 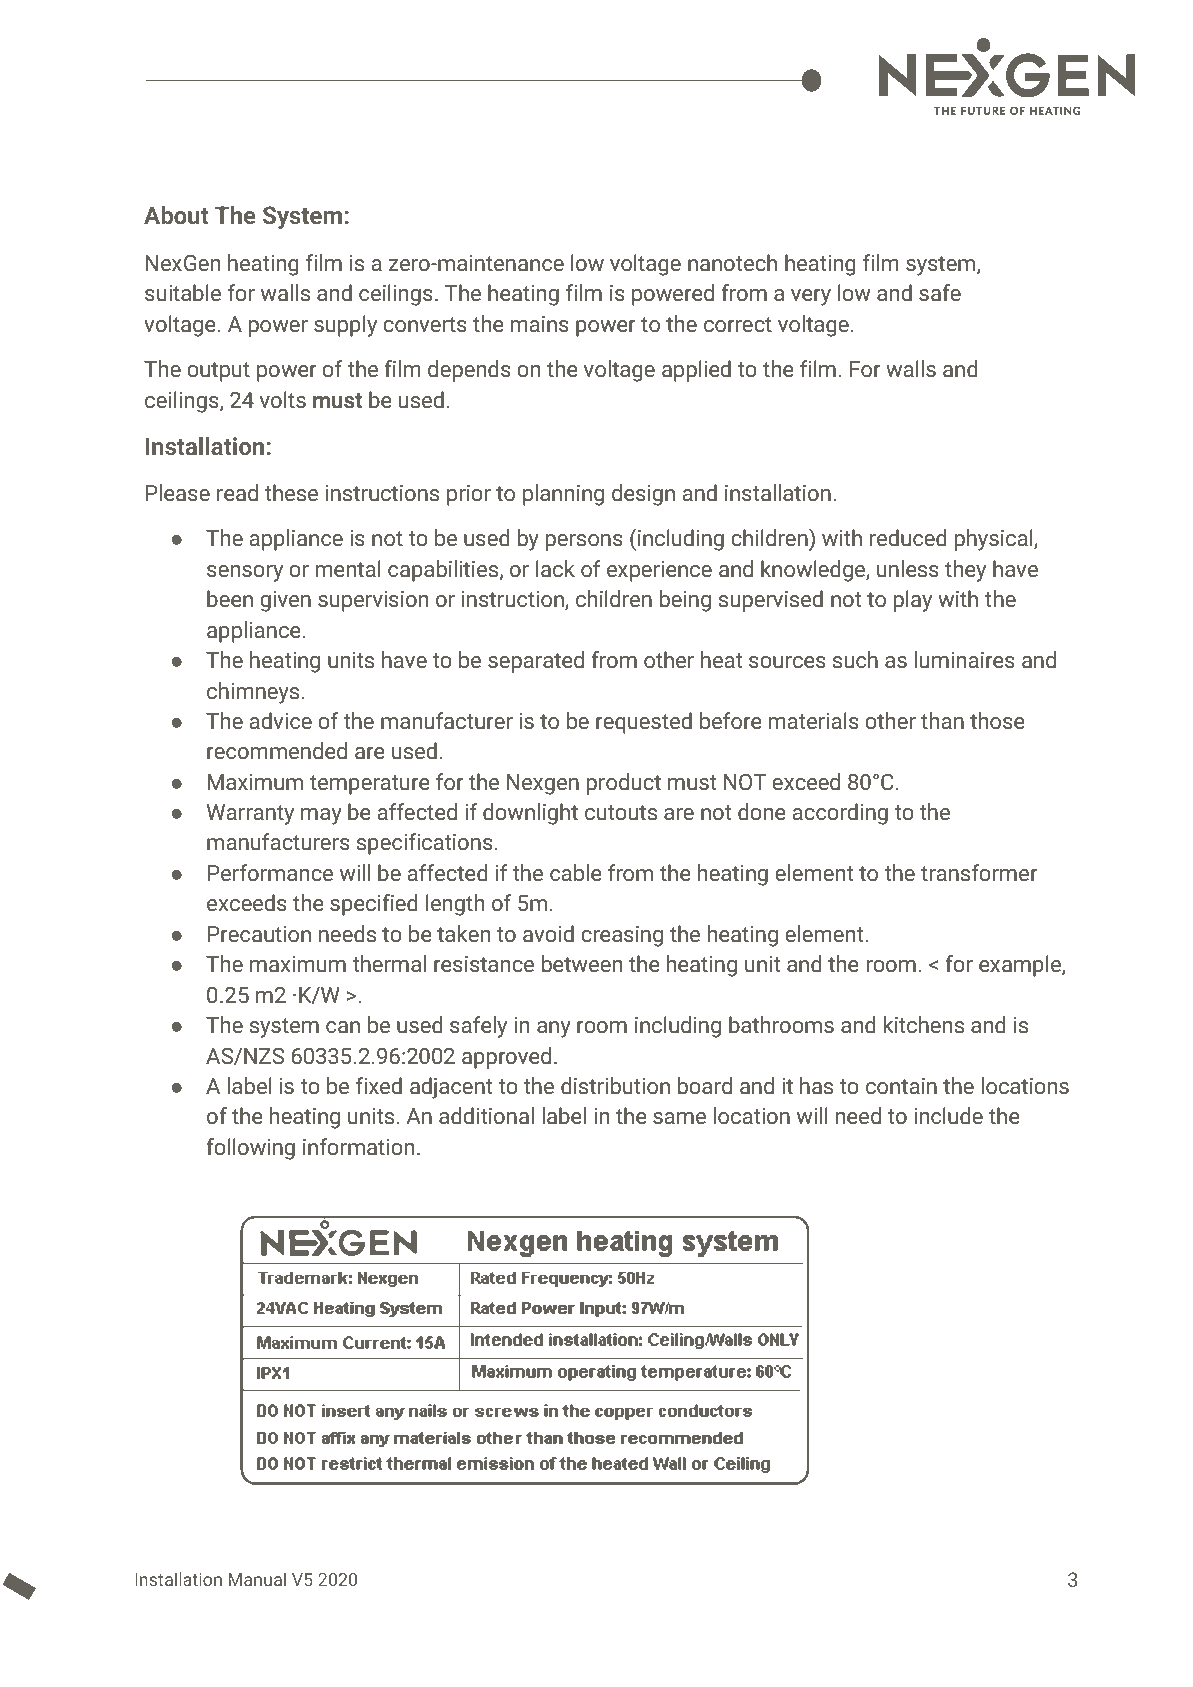 What do you see at coordinates (979, 873) in the page?
I see `transformer` at bounding box center [979, 873].
